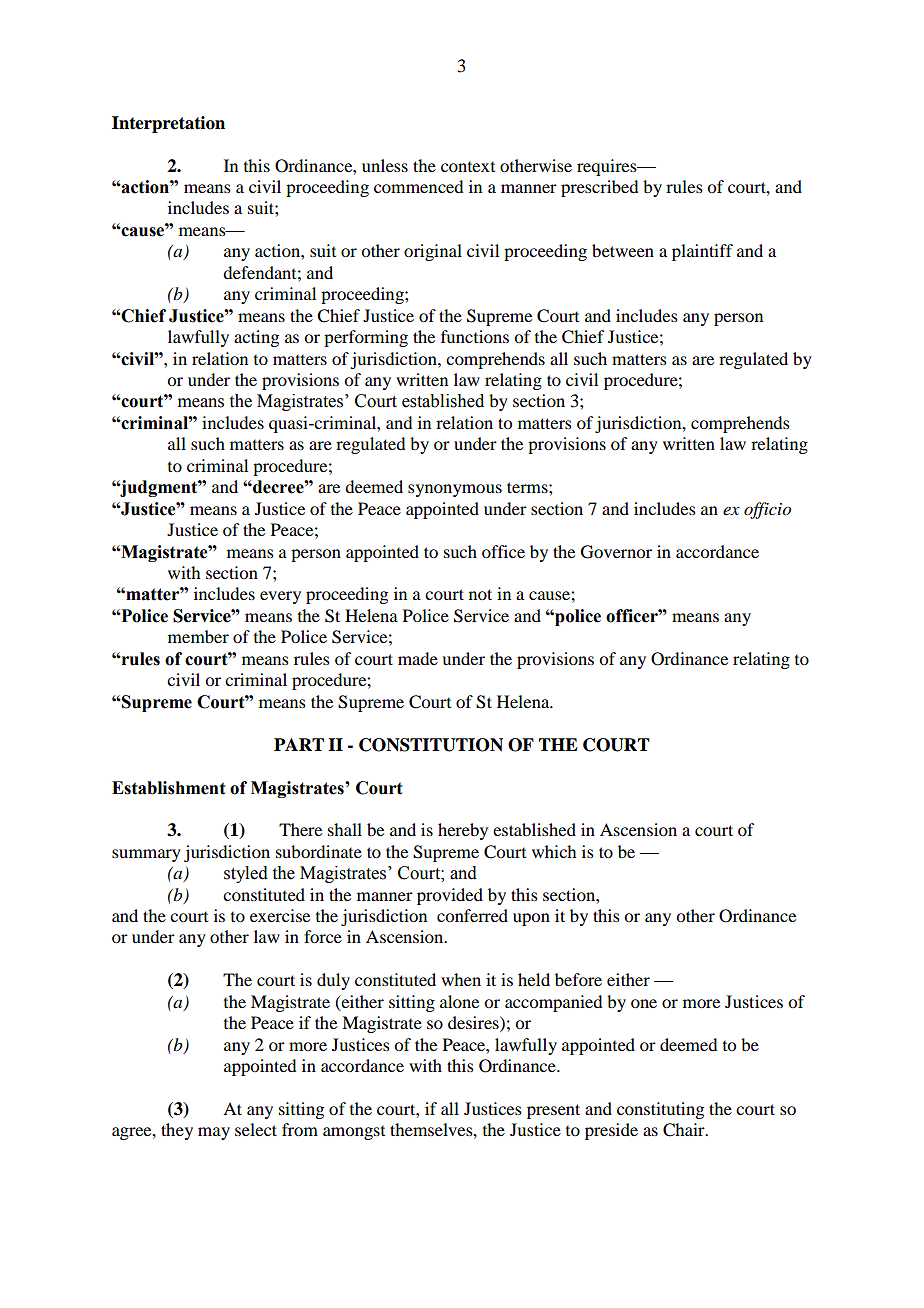 The width and height of the image is (924, 1308). I want to click on member, so click(198, 636).
